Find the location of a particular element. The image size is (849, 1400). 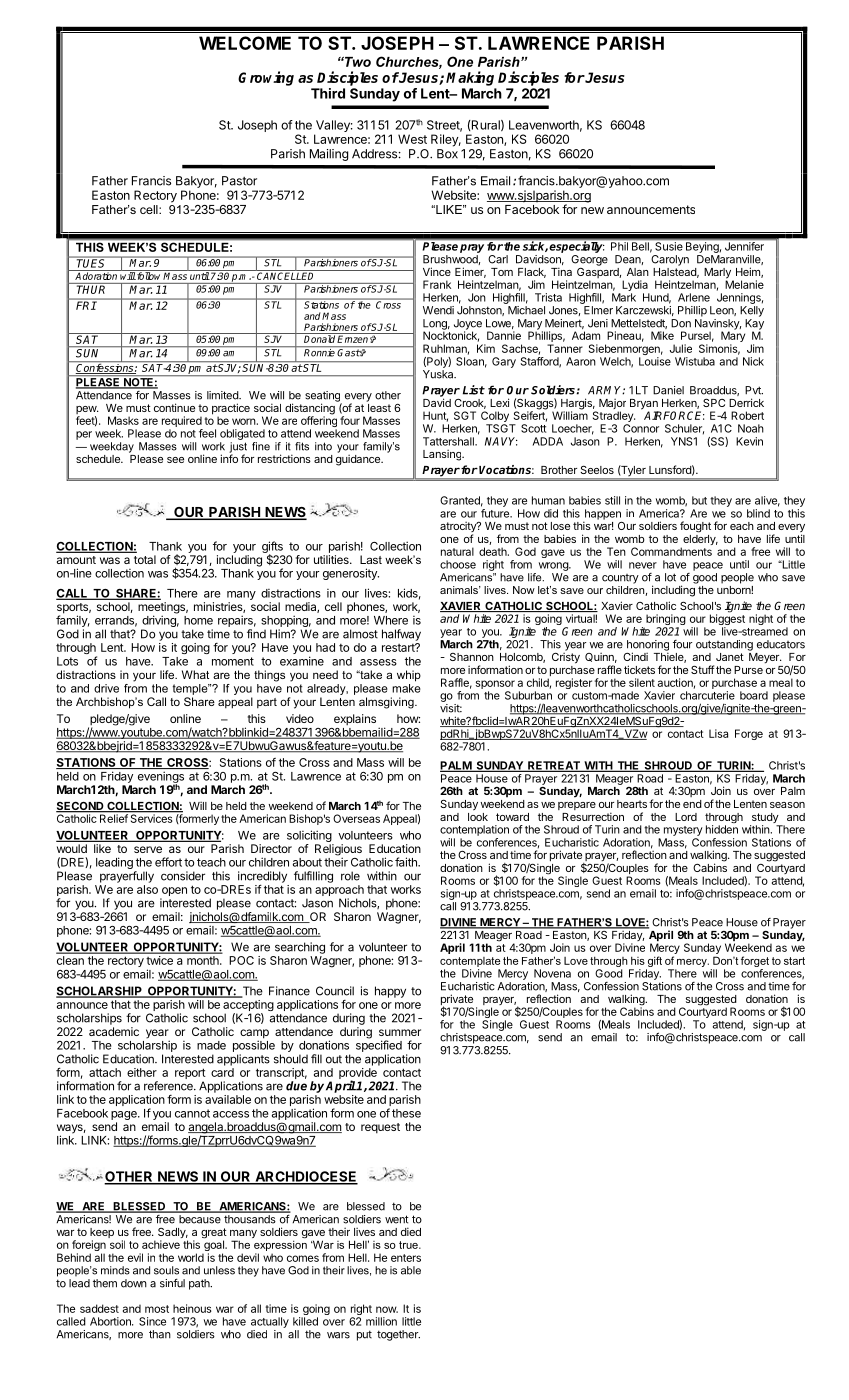

make is located at coordinates (406, 688).
